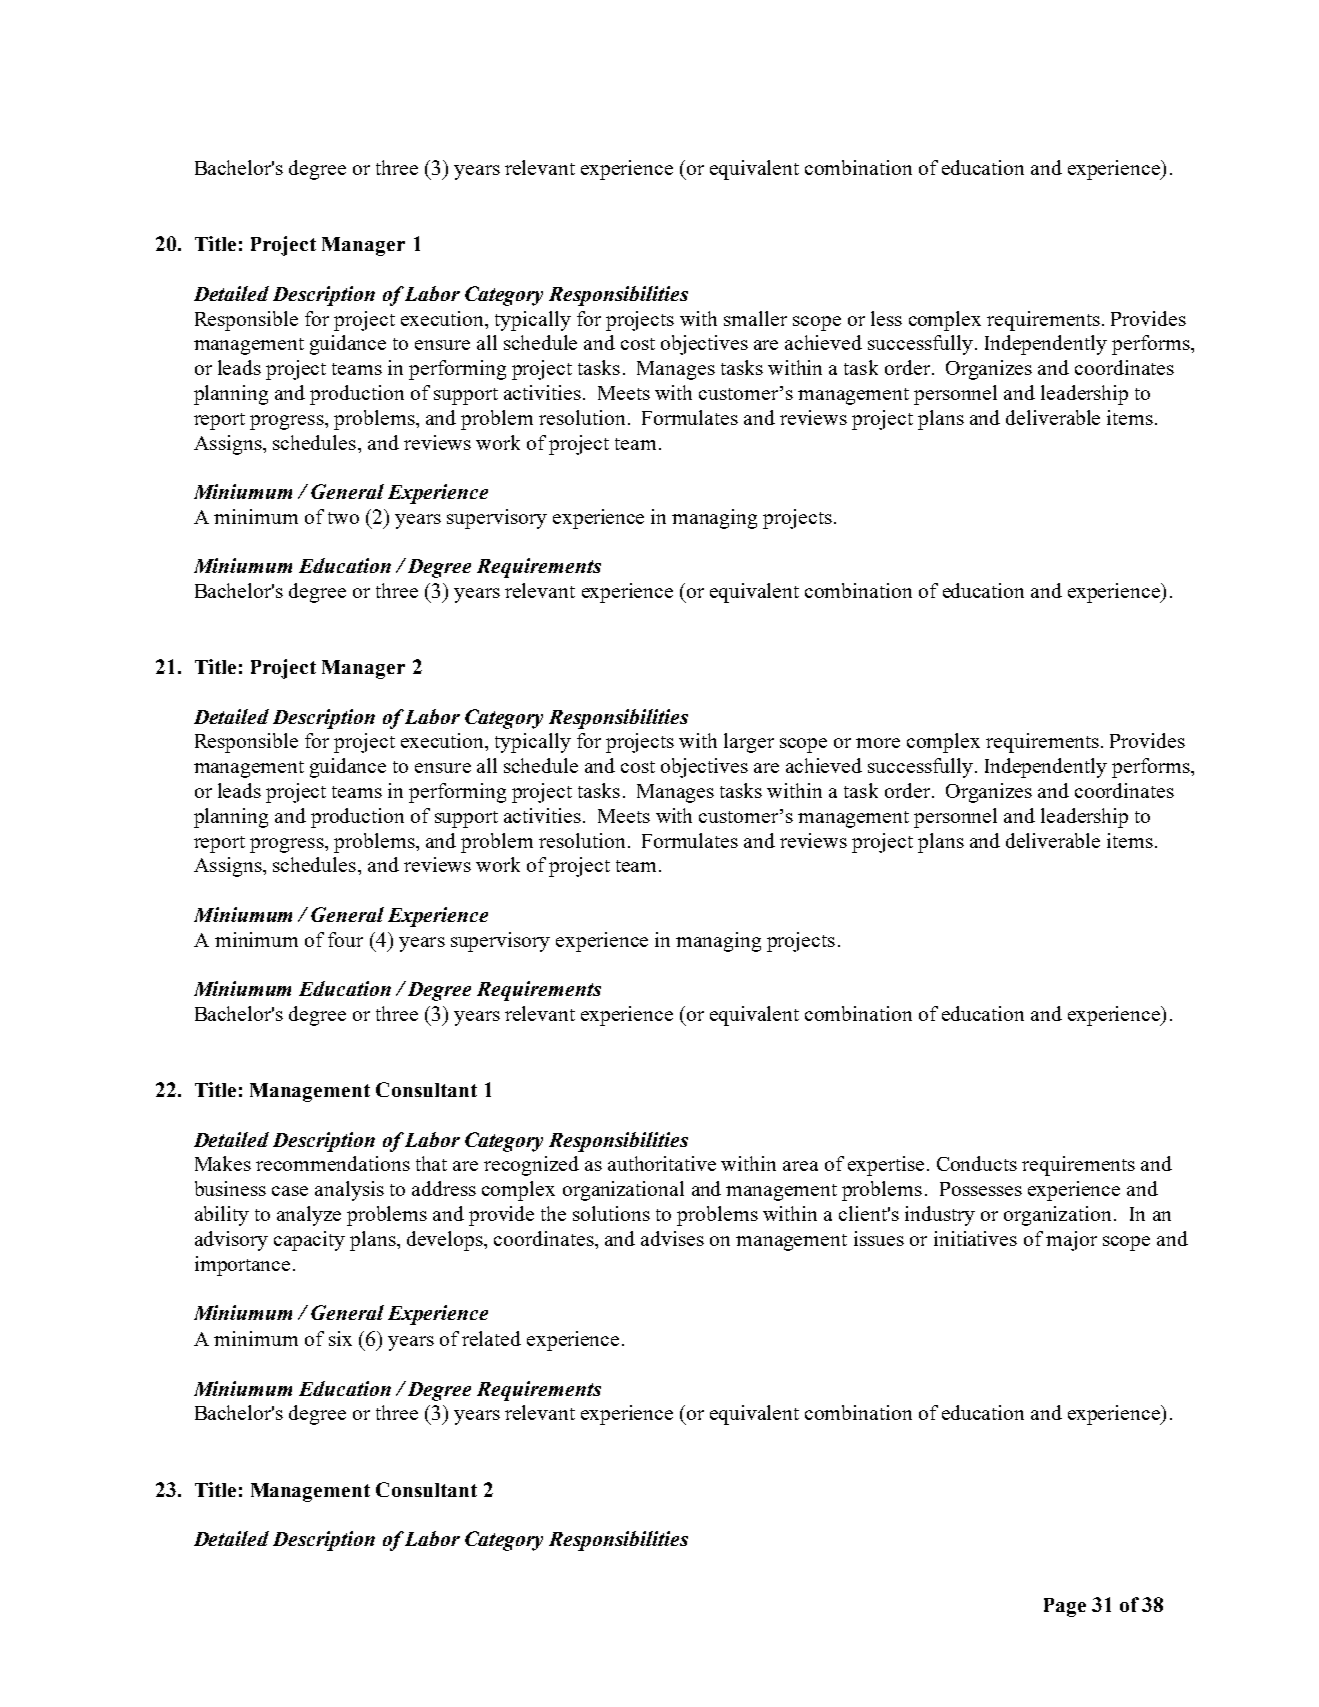 The width and height of the document is (1319, 1707). Describe the element at coordinates (343, 518) in the document. I see `two` at that location.
